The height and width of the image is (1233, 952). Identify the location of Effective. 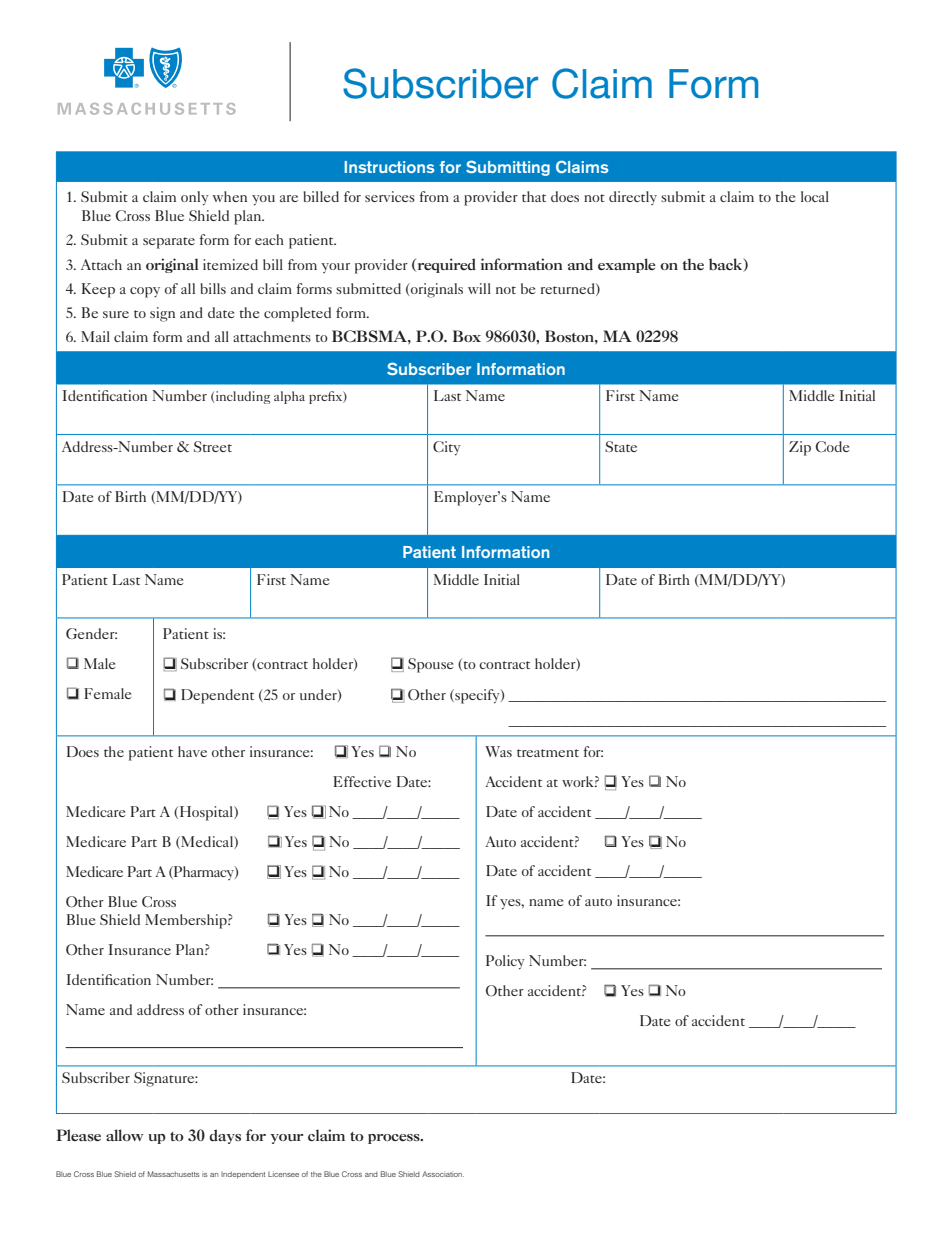
(362, 781).
